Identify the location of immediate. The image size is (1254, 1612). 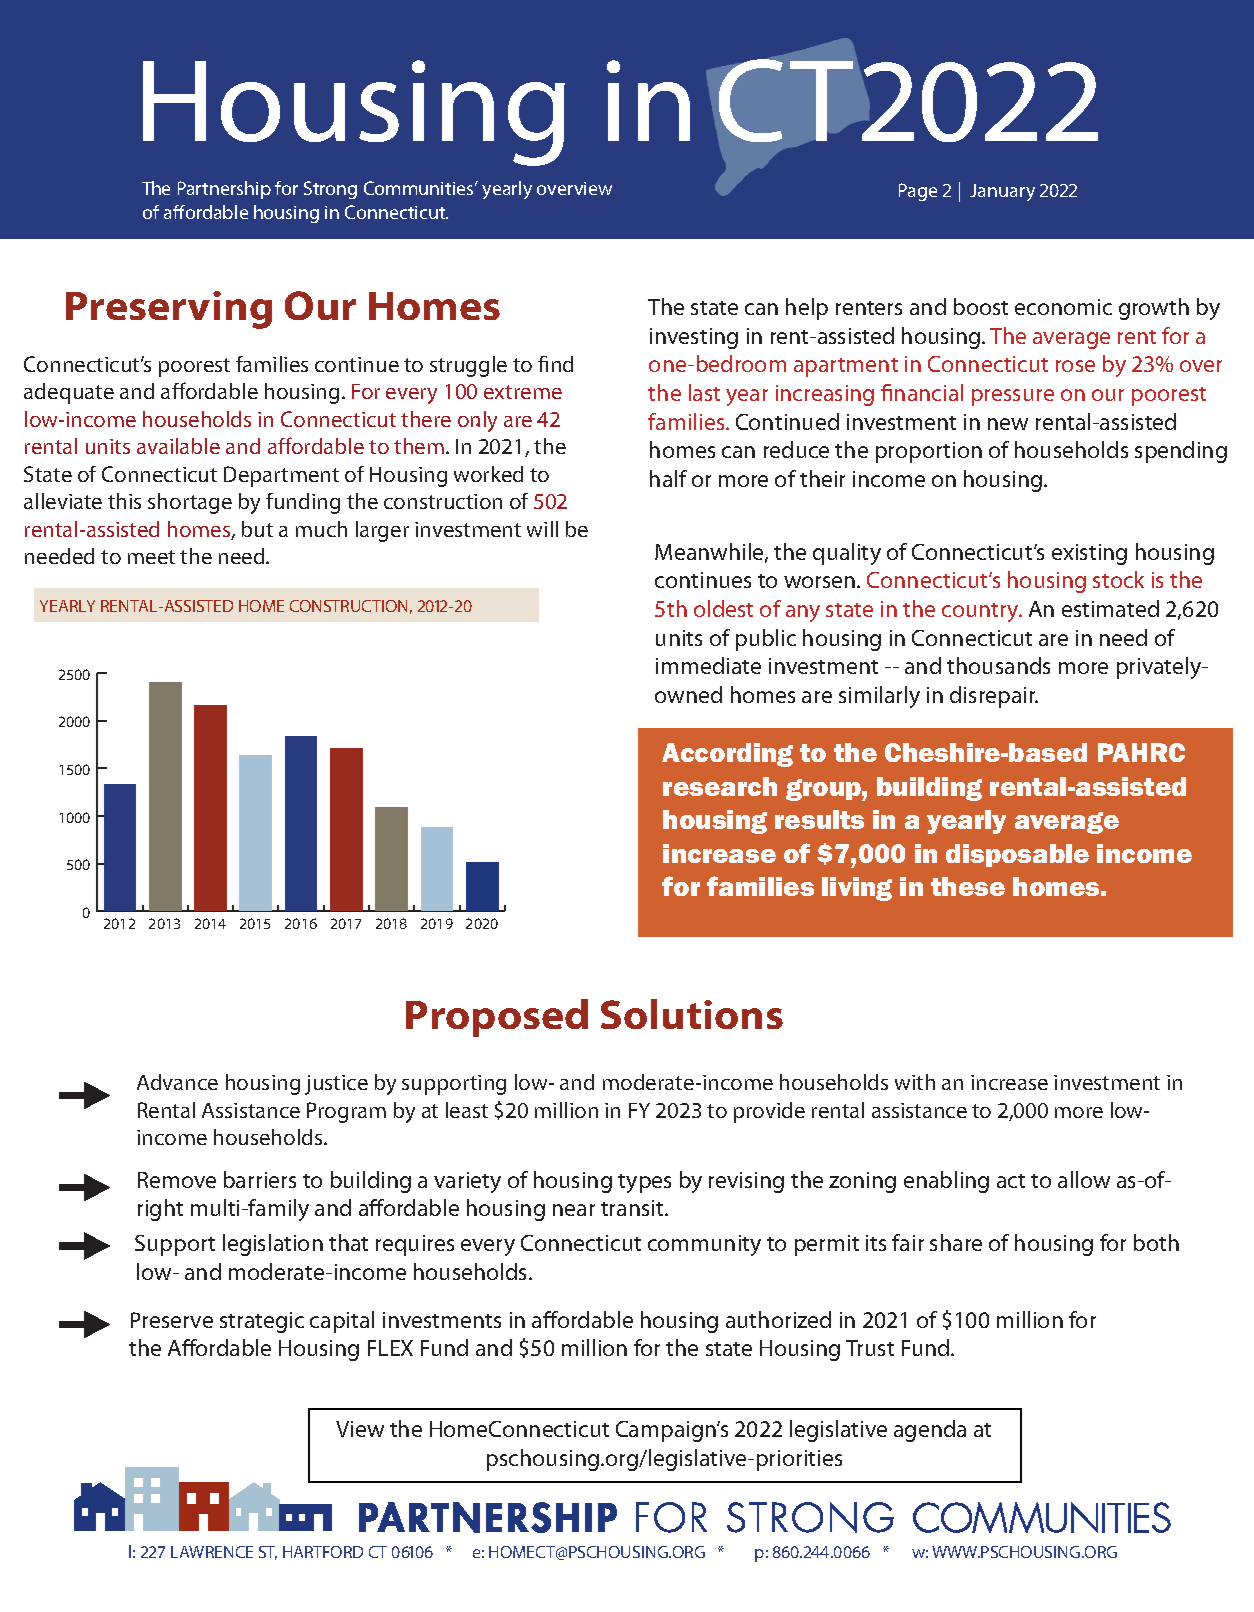
(708, 665).
